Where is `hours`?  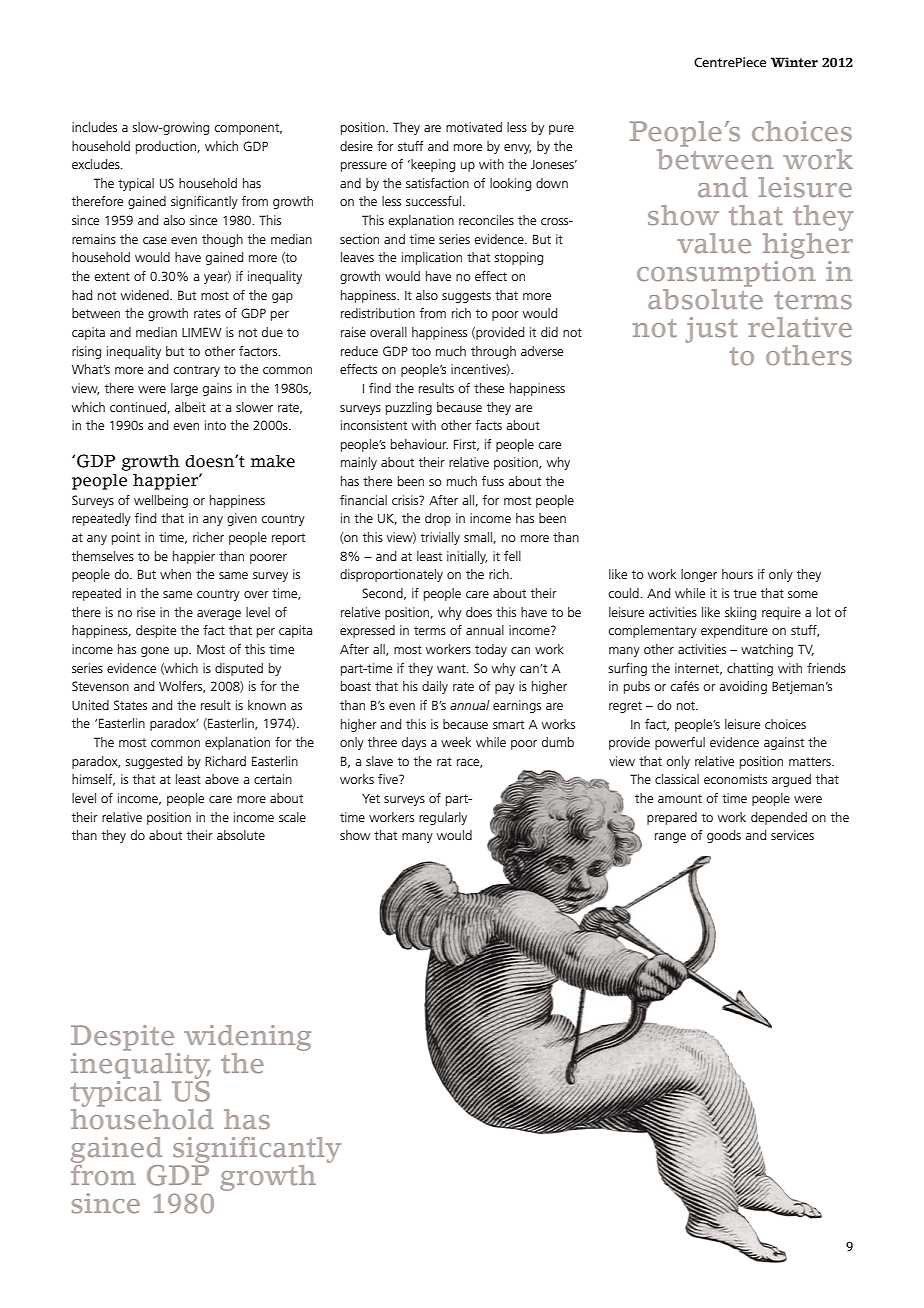
hours is located at coordinates (737, 574).
